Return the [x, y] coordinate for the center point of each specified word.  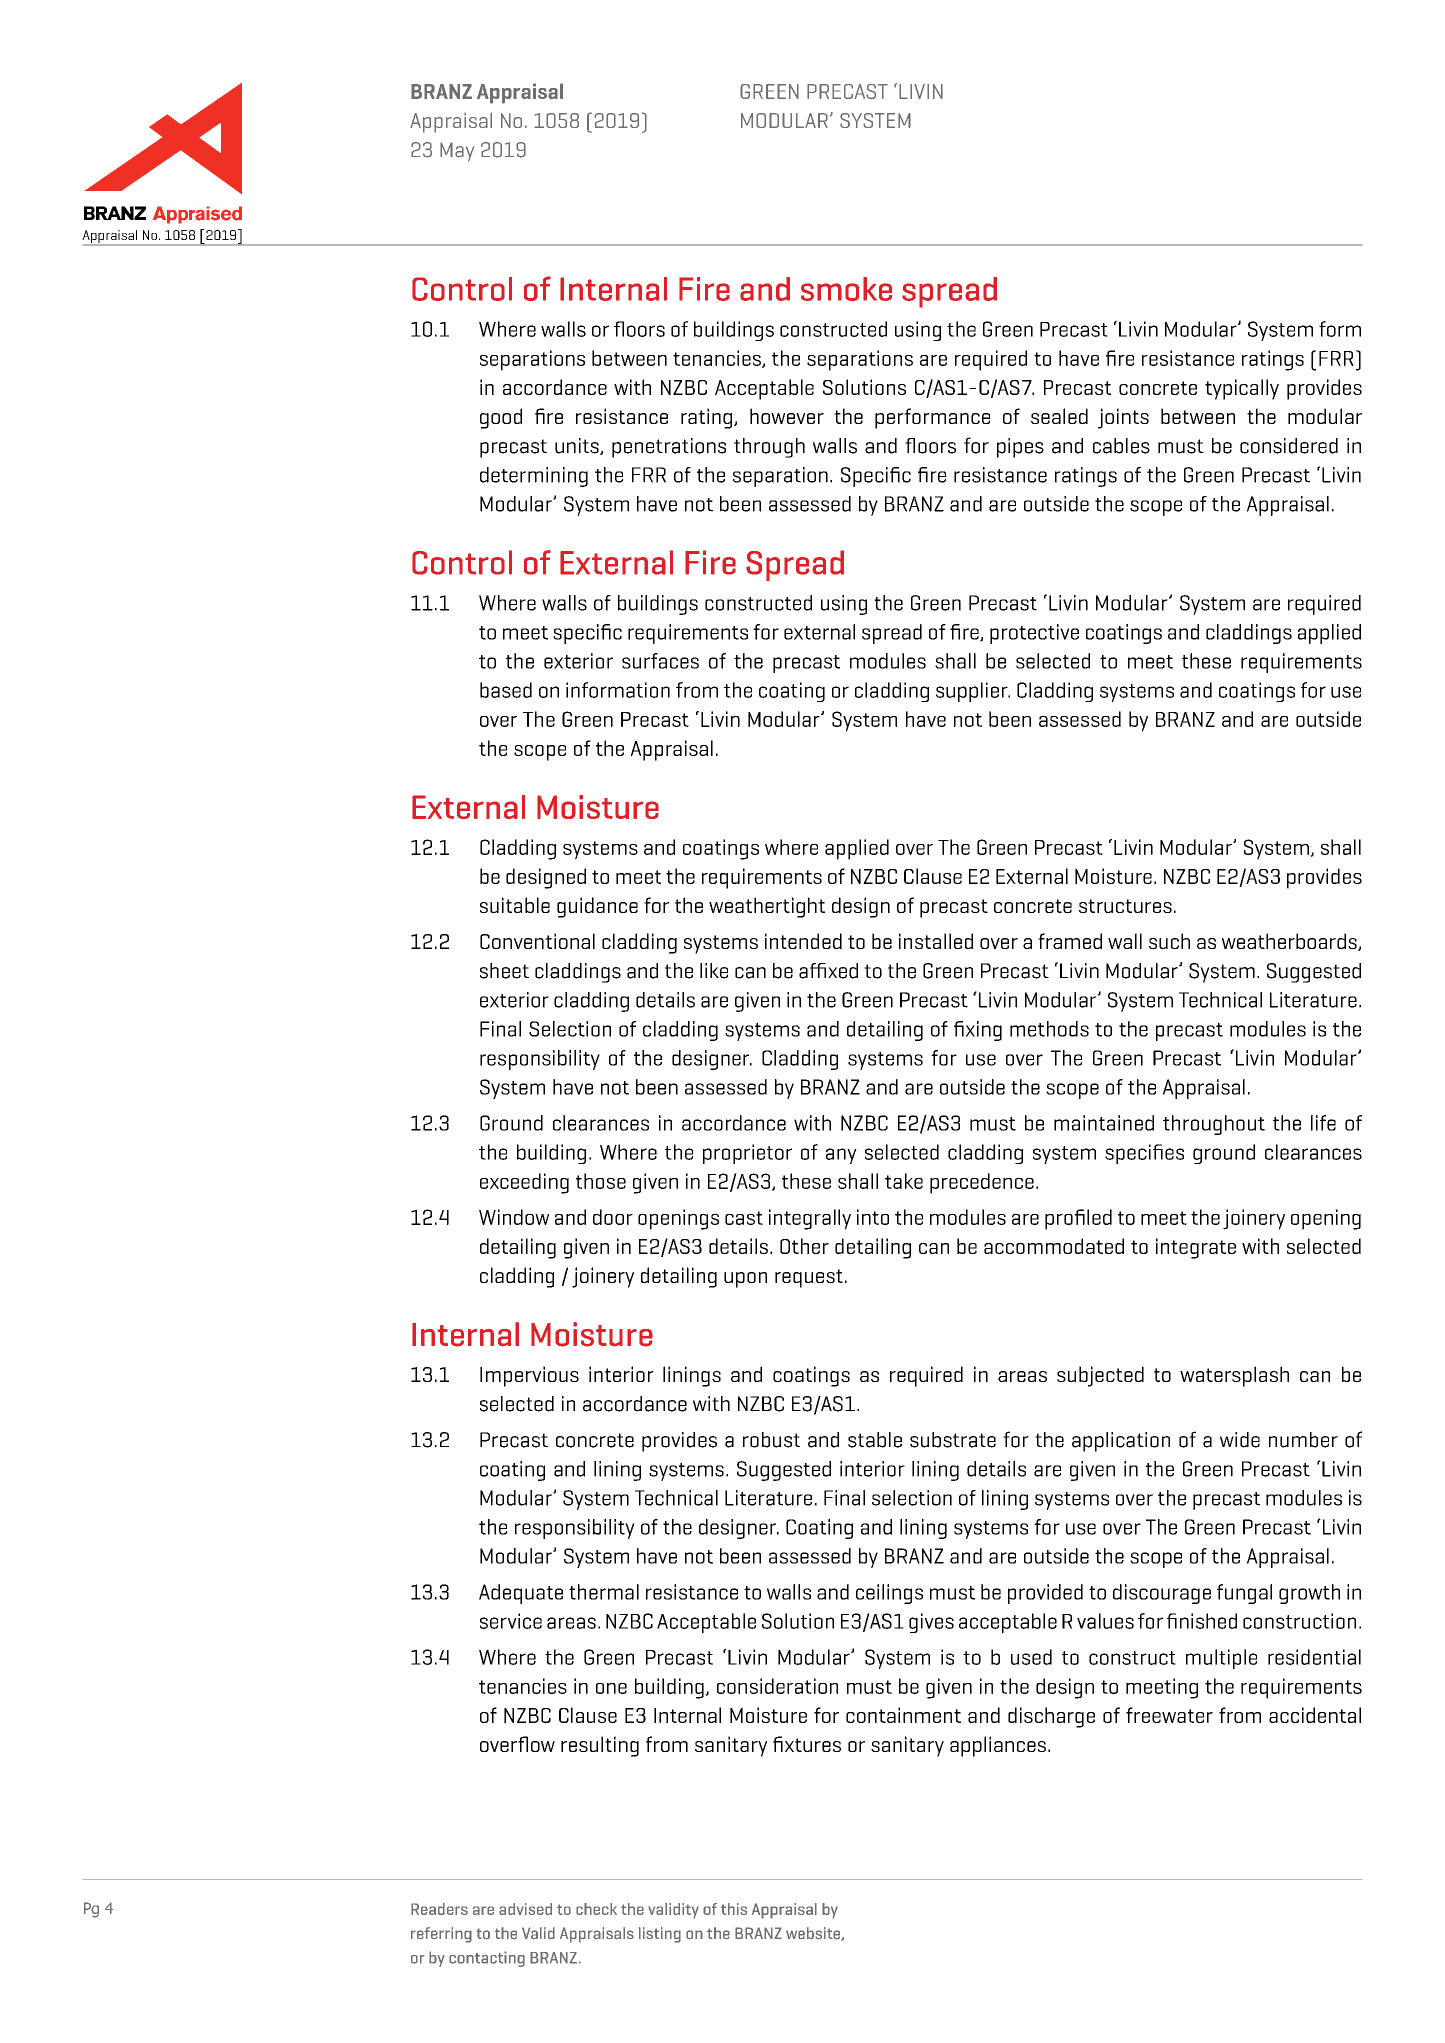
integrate [1196, 1248]
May [457, 152]
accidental [1315, 1715]
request [809, 1278]
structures [1125, 906]
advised [525, 1909]
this [734, 1909]
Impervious [529, 1376]
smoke [846, 289]
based [506, 690]
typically [1242, 389]
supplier [973, 692]
